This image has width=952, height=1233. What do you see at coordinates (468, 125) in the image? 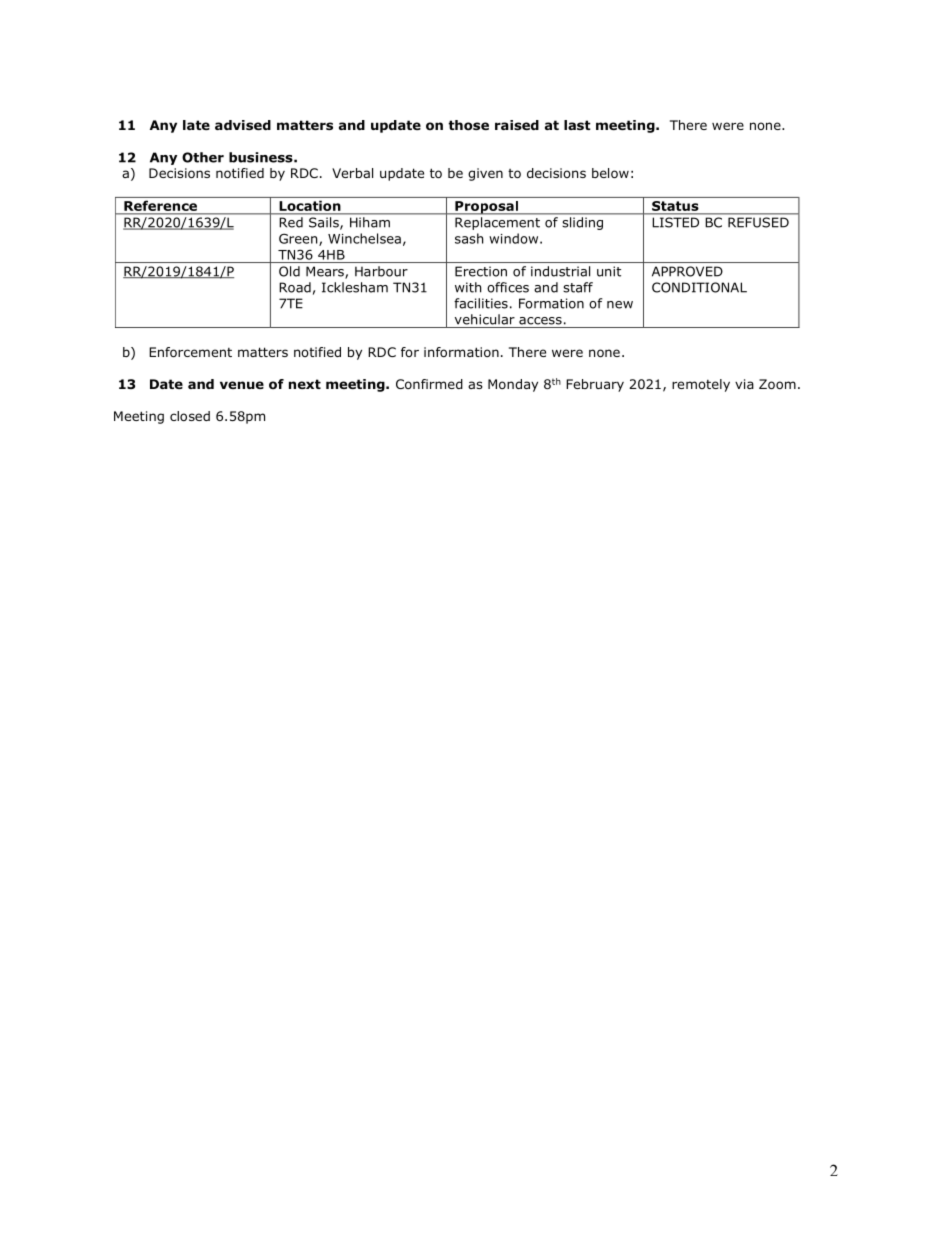
I see `those` at bounding box center [468, 125].
